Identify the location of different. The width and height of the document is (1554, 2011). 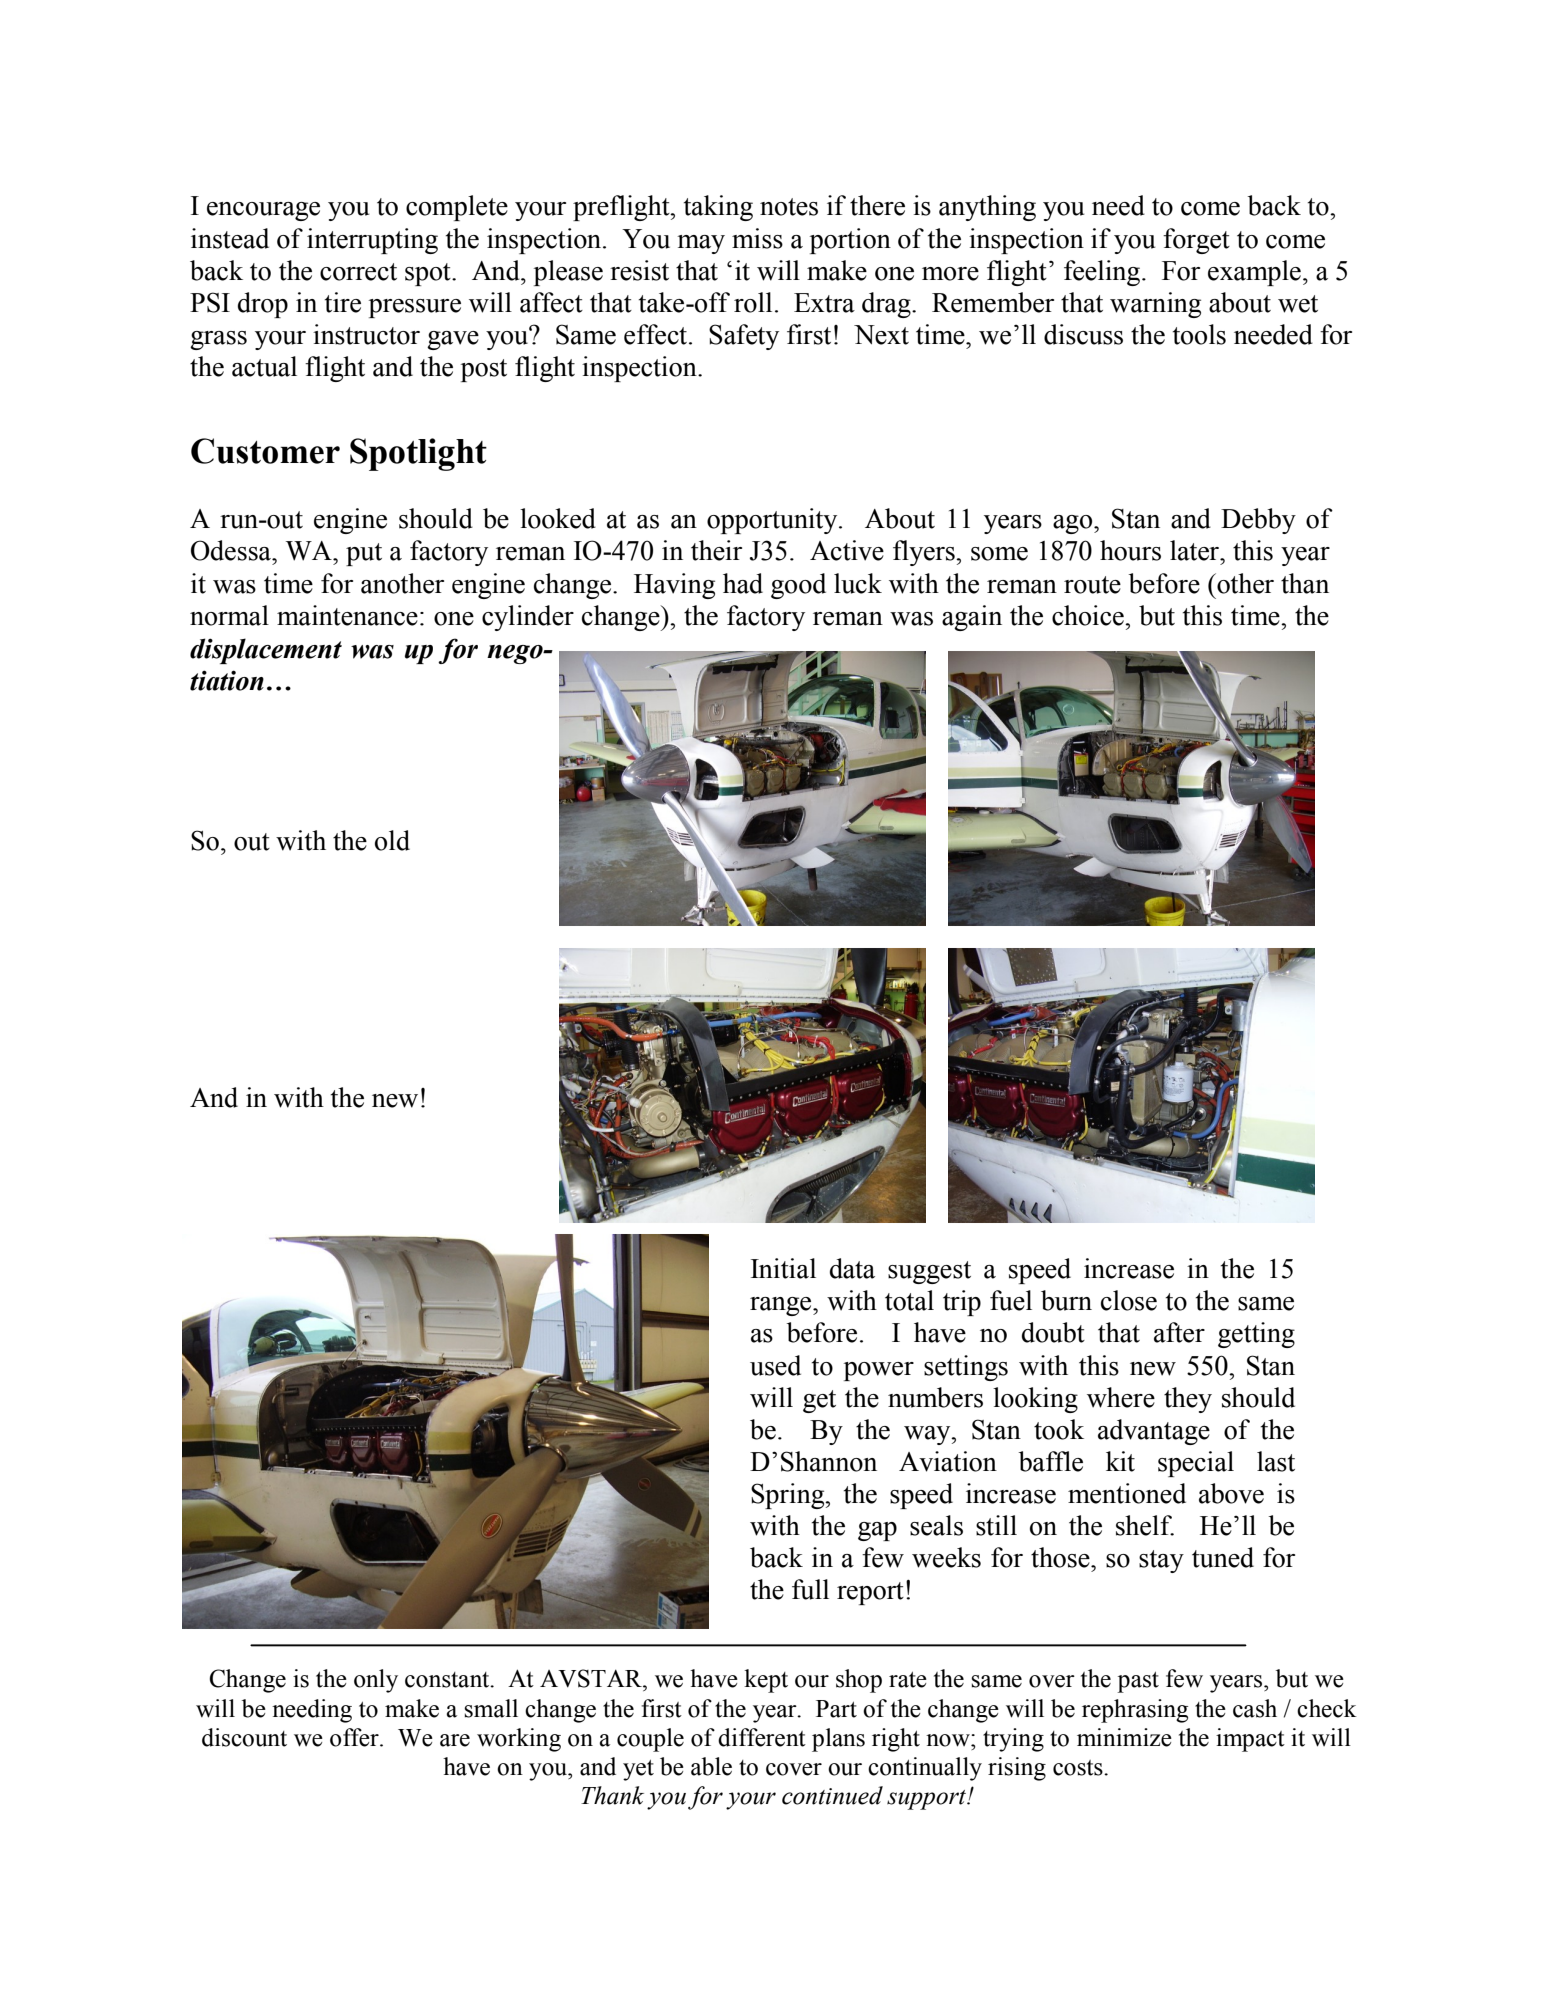
(762, 1737).
